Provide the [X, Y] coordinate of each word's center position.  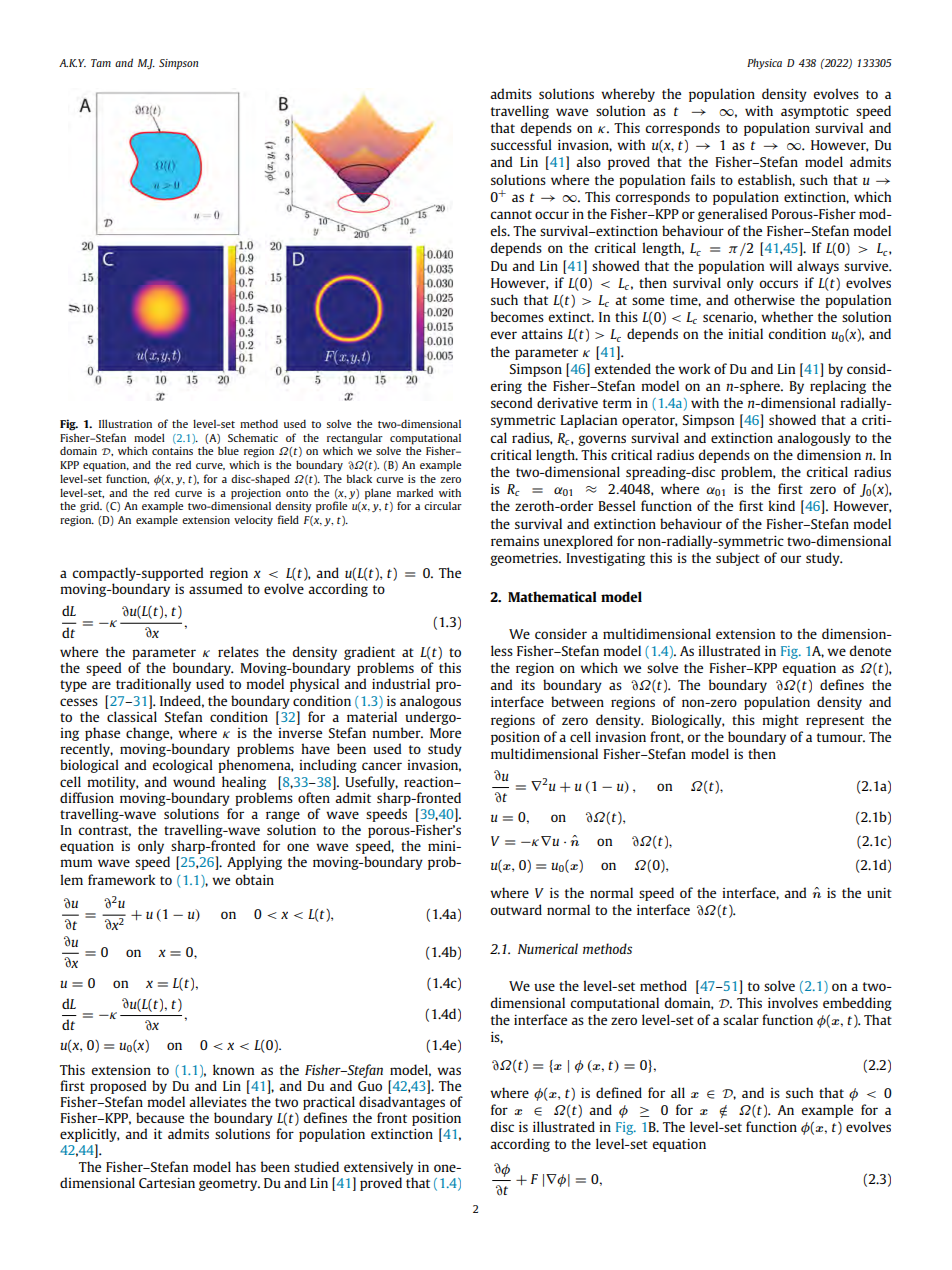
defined [619, 1092]
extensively [378, 1168]
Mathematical [552, 596]
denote [870, 650]
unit [879, 893]
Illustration [125, 423]
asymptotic [815, 112]
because [160, 1117]
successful [521, 144]
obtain [254, 879]
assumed [215, 588]
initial [745, 333]
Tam [101, 63]
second [511, 402]
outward [516, 909]
